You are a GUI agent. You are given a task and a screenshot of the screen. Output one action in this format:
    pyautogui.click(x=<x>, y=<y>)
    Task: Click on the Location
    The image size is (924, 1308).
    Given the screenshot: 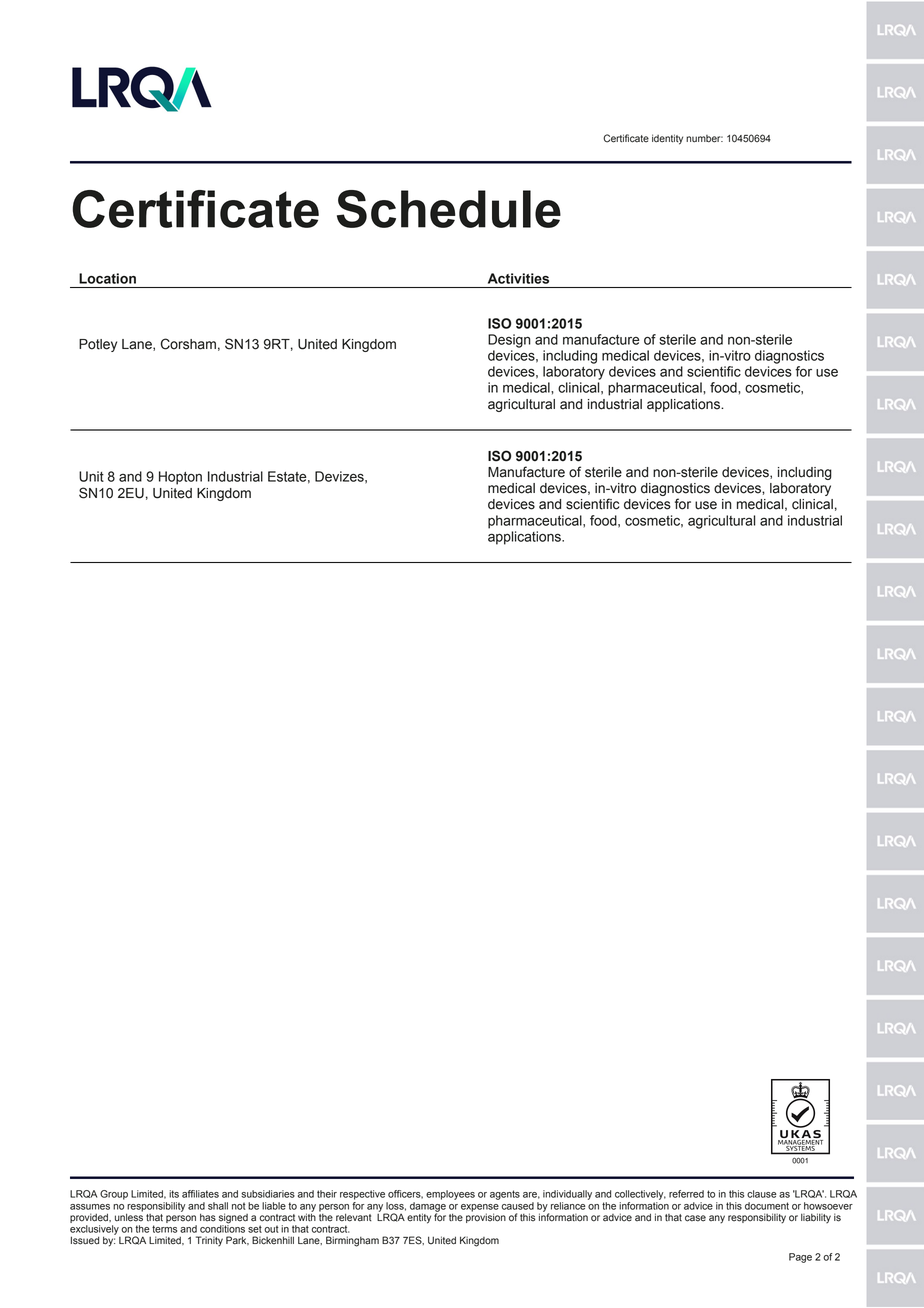 What is the action you would take?
    pyautogui.click(x=107, y=278)
